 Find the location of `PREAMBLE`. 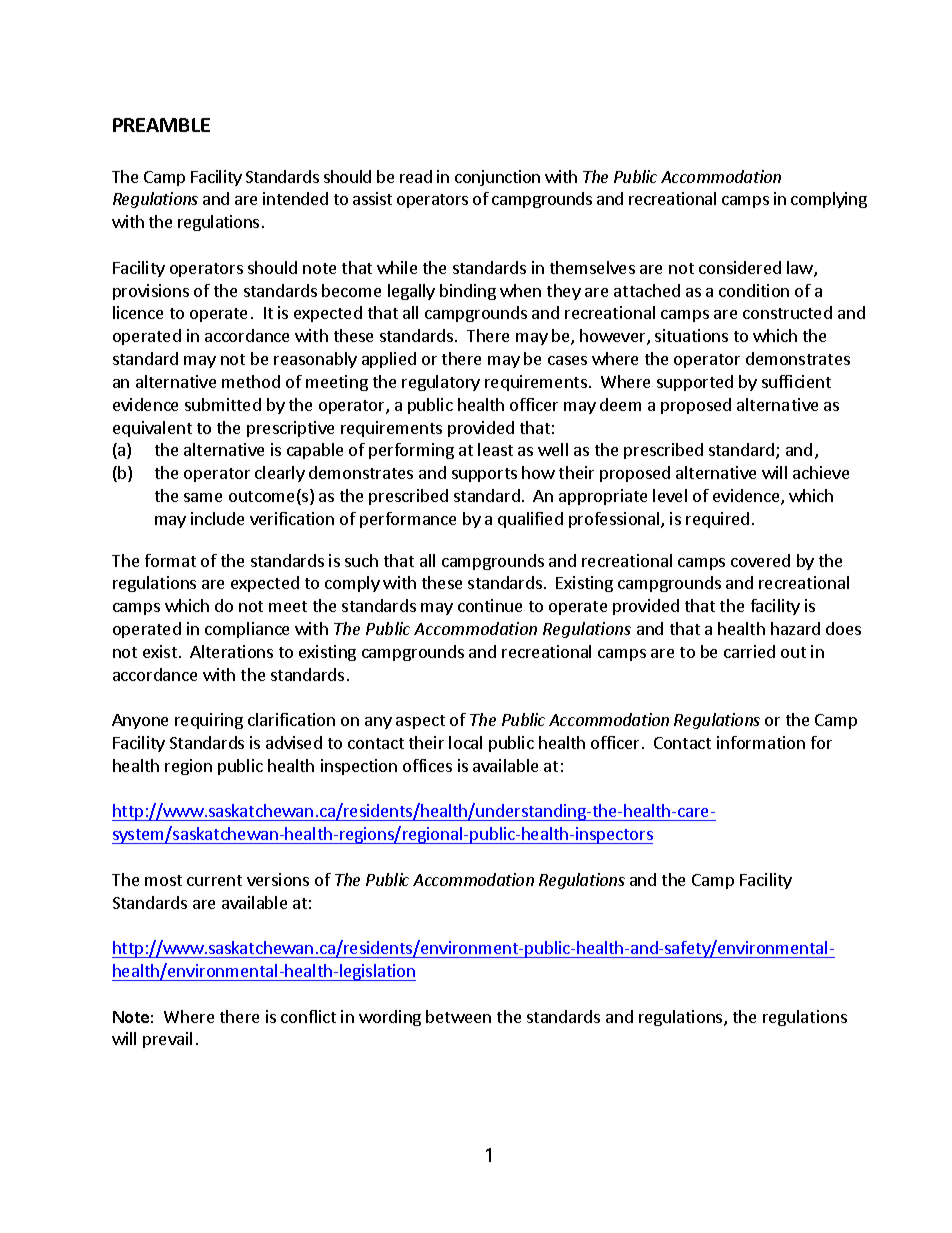

PREAMBLE is located at coordinates (161, 125).
